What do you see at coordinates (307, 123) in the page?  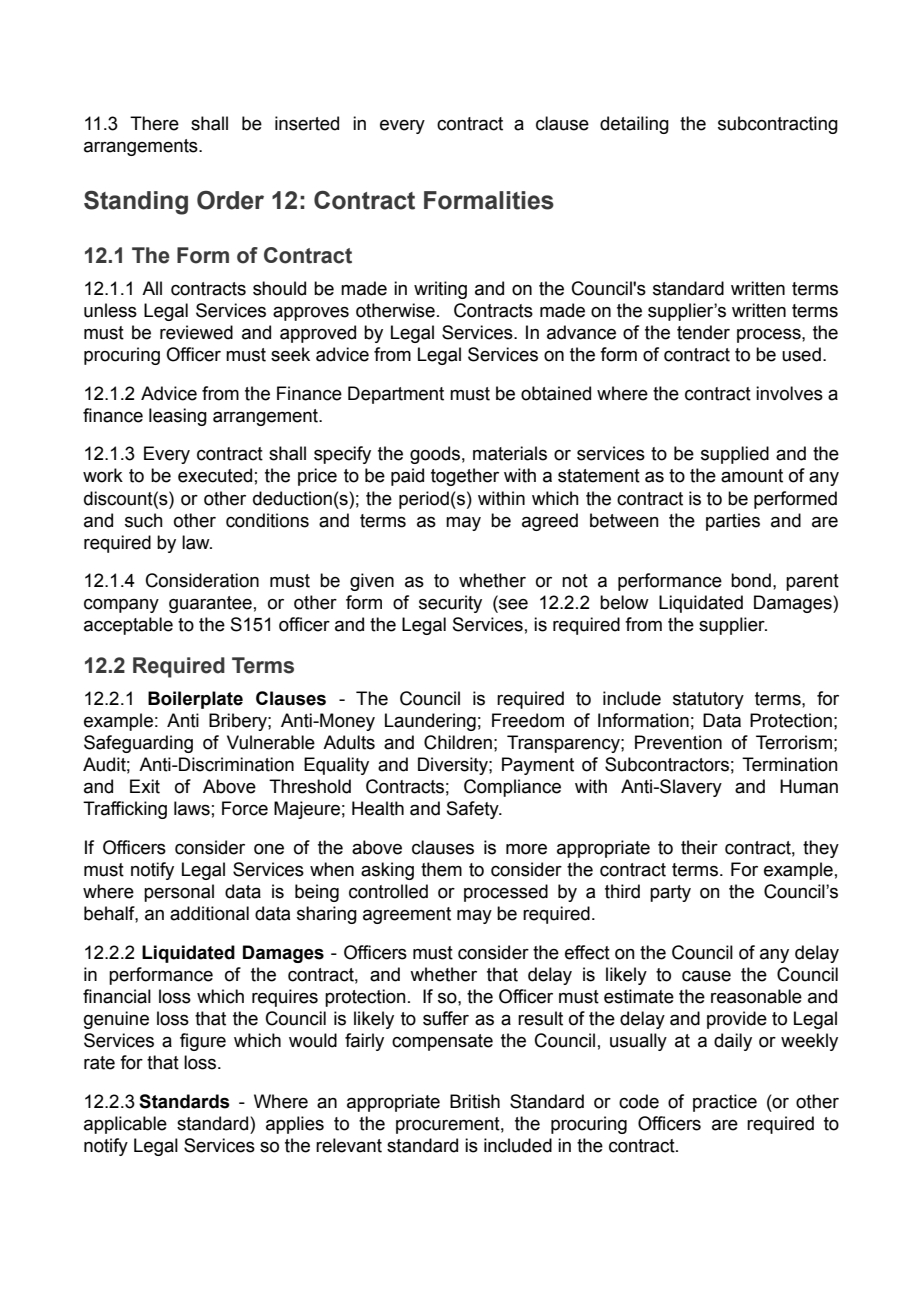 I see `inserted` at bounding box center [307, 123].
